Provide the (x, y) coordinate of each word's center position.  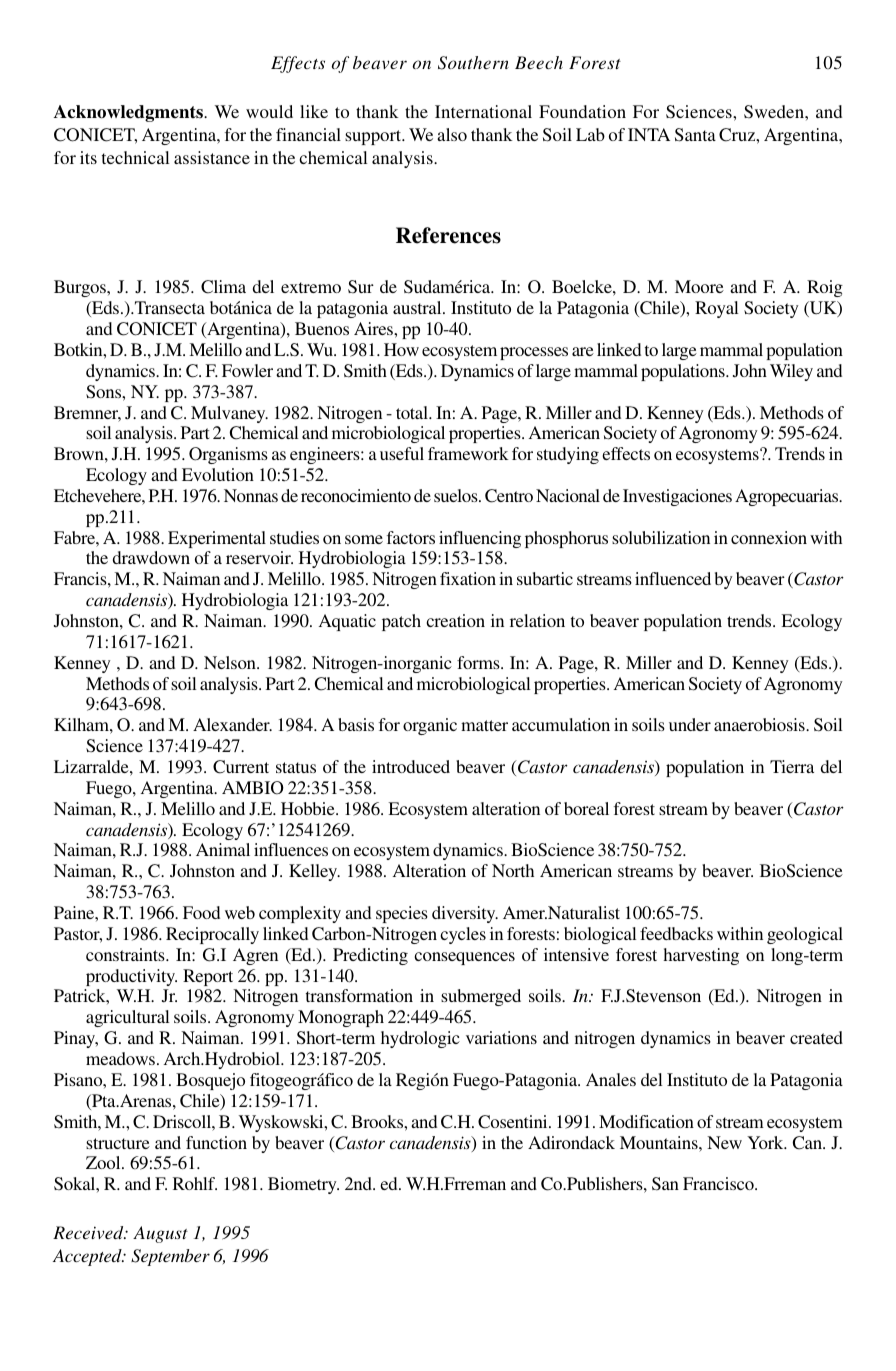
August (160, 1234)
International (483, 111)
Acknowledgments (129, 113)
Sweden (775, 111)
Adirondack (571, 1142)
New (724, 1142)
